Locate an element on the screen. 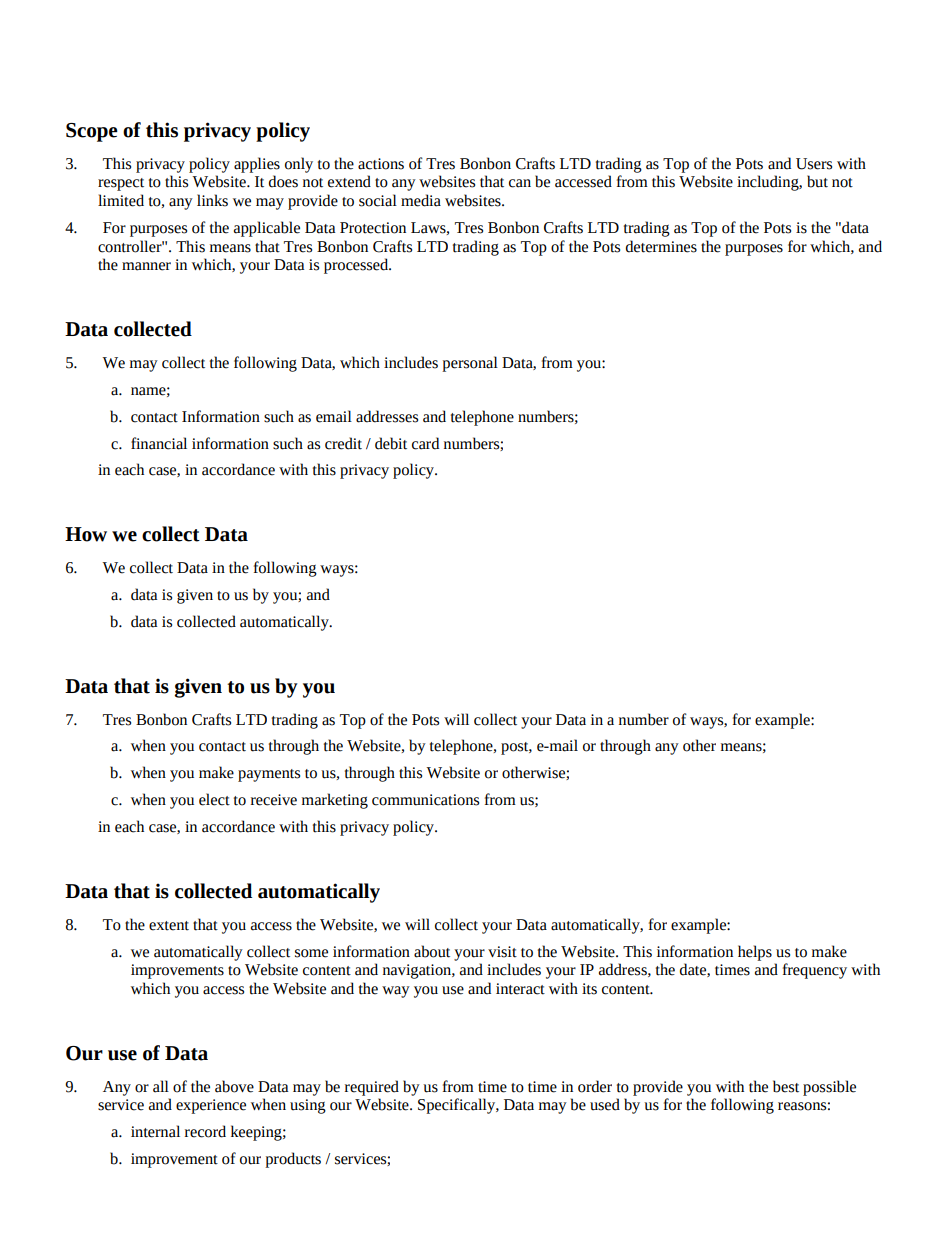 The image size is (952, 1233). financial is located at coordinates (159, 443).
